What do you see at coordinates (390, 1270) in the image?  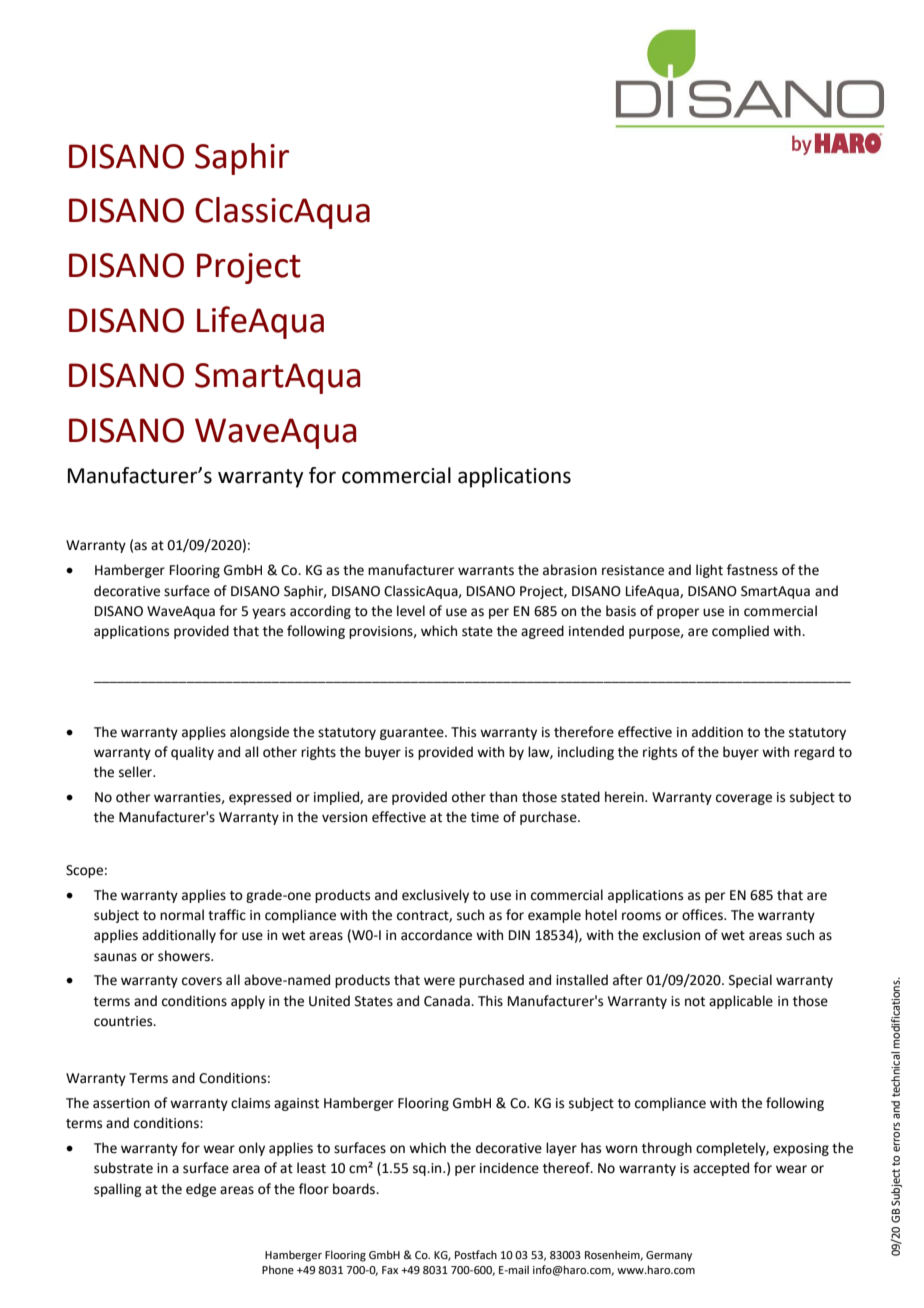 I see `Fax` at bounding box center [390, 1270].
